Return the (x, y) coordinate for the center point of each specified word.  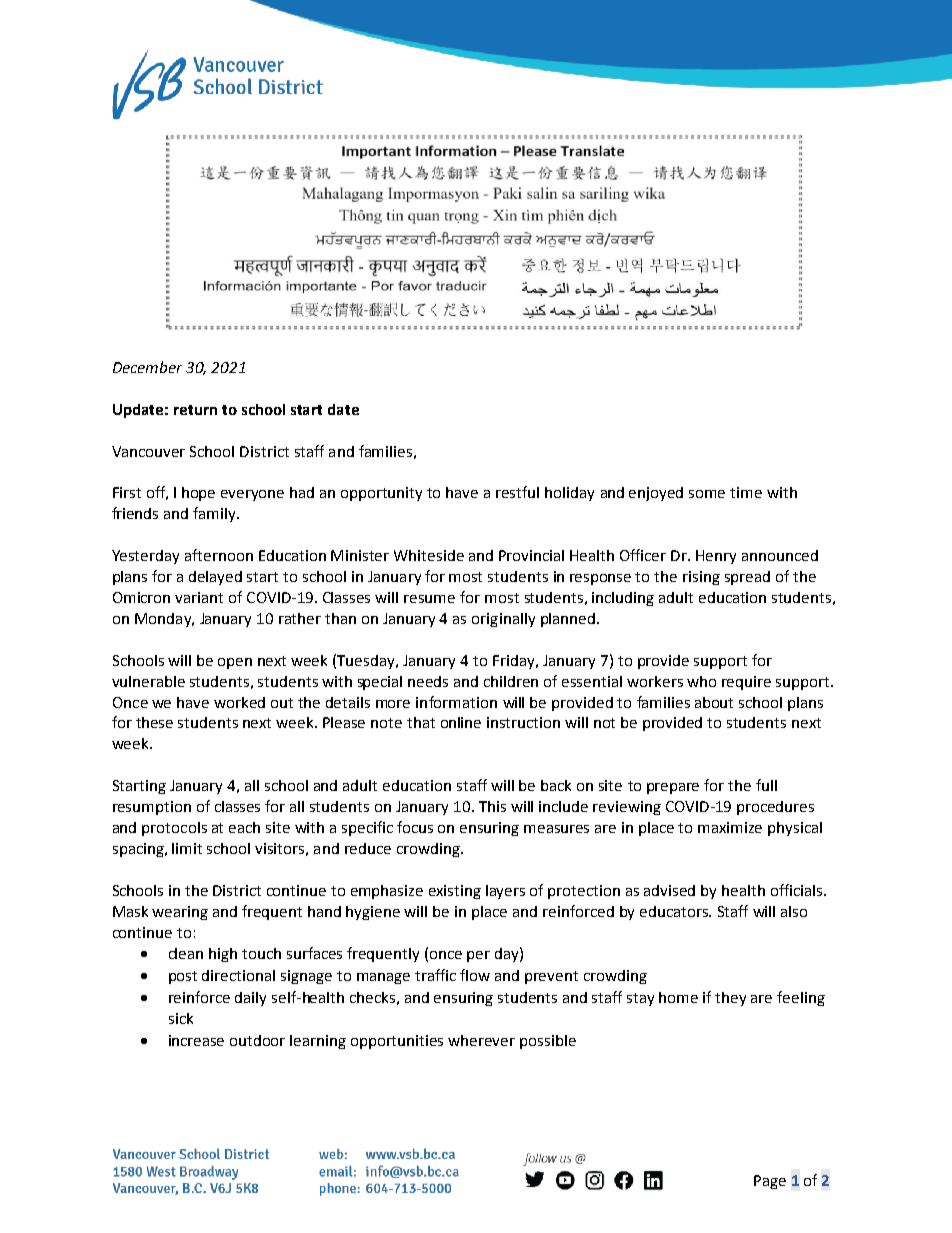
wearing (180, 913)
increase (196, 1040)
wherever (481, 1040)
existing (455, 892)
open (235, 663)
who (701, 681)
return (195, 410)
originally (503, 620)
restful (517, 492)
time (746, 492)
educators (675, 911)
